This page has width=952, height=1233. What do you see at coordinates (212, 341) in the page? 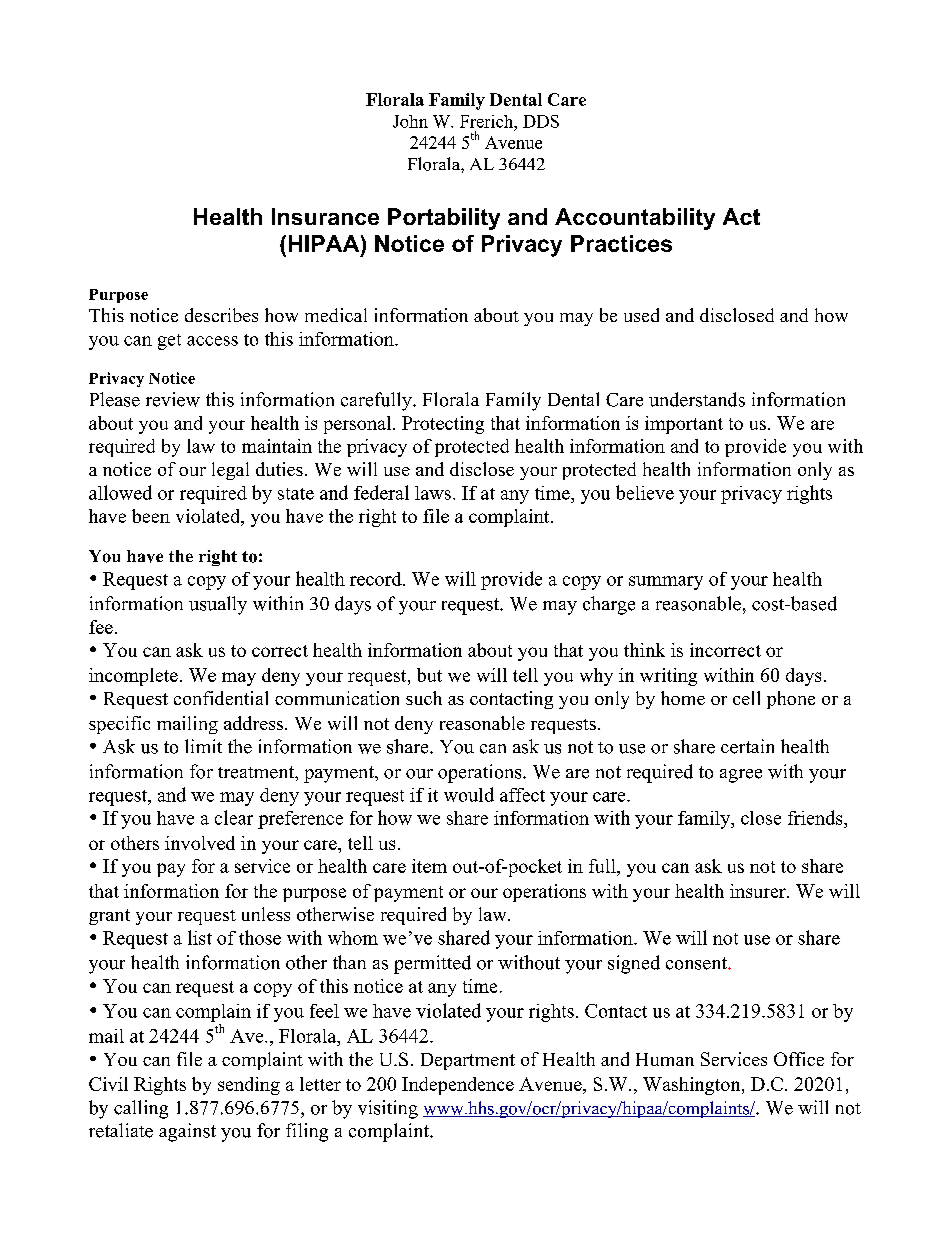
I see `access` at bounding box center [212, 341].
